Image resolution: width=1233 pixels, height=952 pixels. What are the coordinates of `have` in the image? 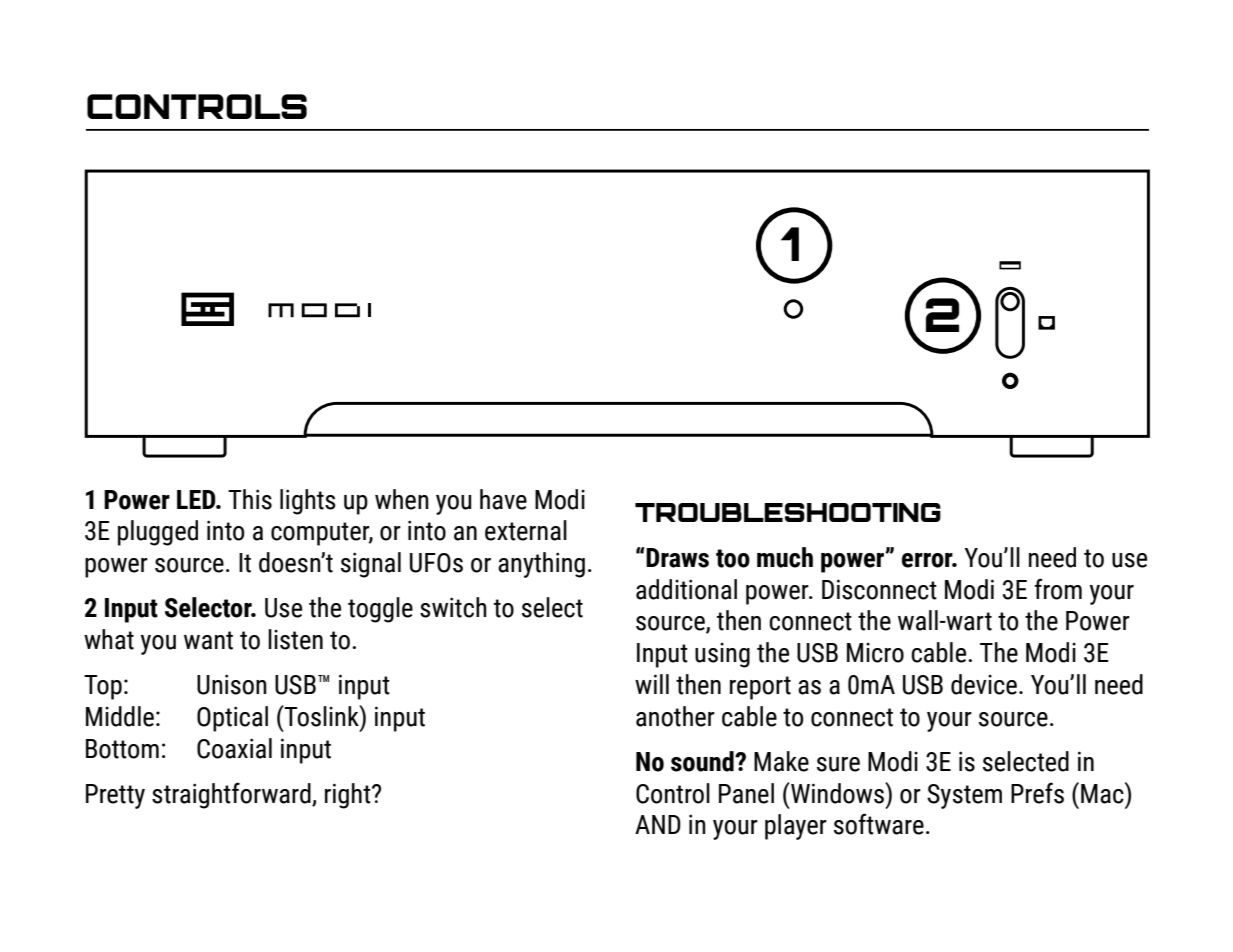 It's located at (503, 499).
